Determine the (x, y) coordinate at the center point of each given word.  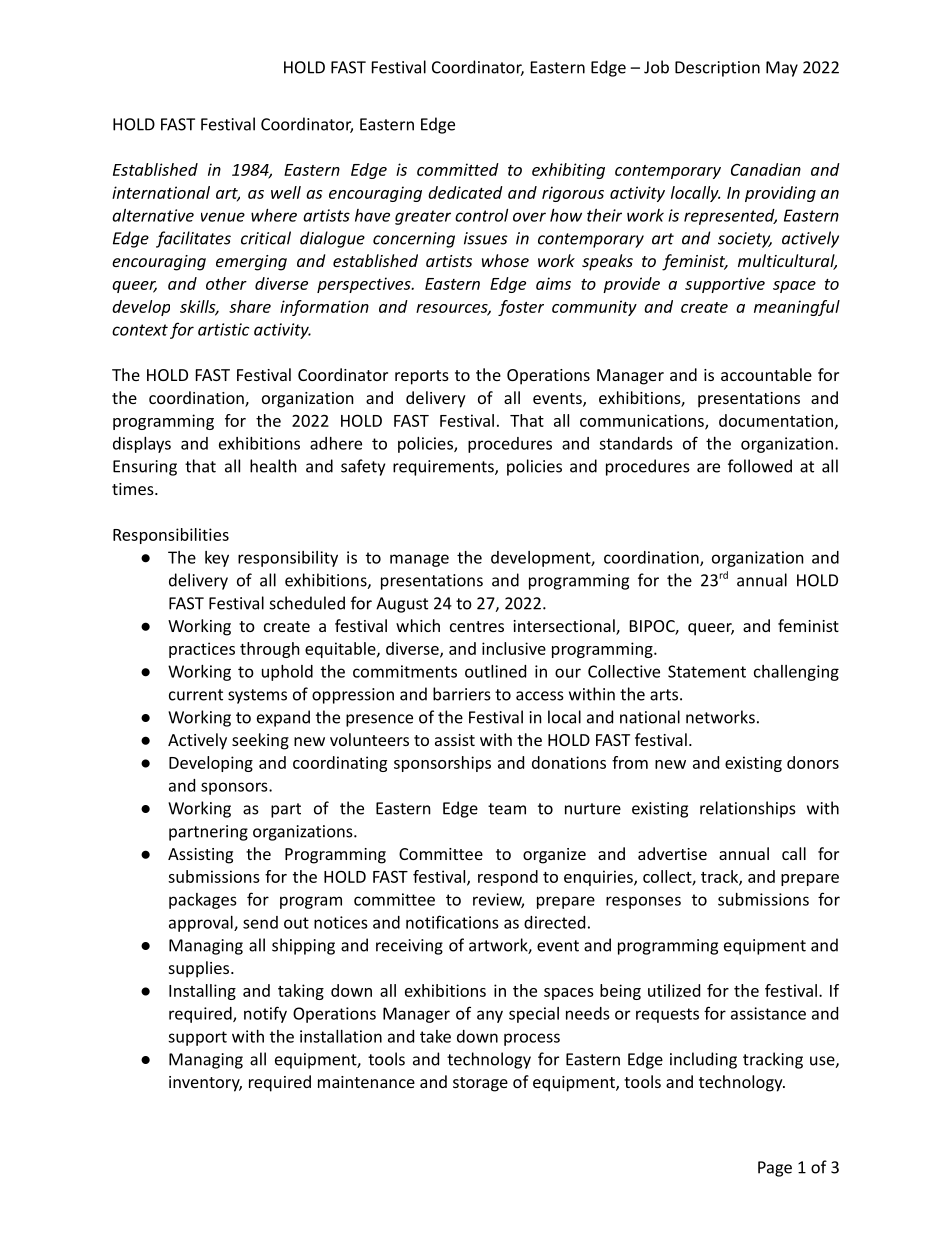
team (507, 809)
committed (458, 169)
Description (717, 69)
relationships (748, 809)
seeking (260, 741)
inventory (205, 1084)
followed (760, 466)
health (273, 466)
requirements (444, 468)
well (286, 192)
